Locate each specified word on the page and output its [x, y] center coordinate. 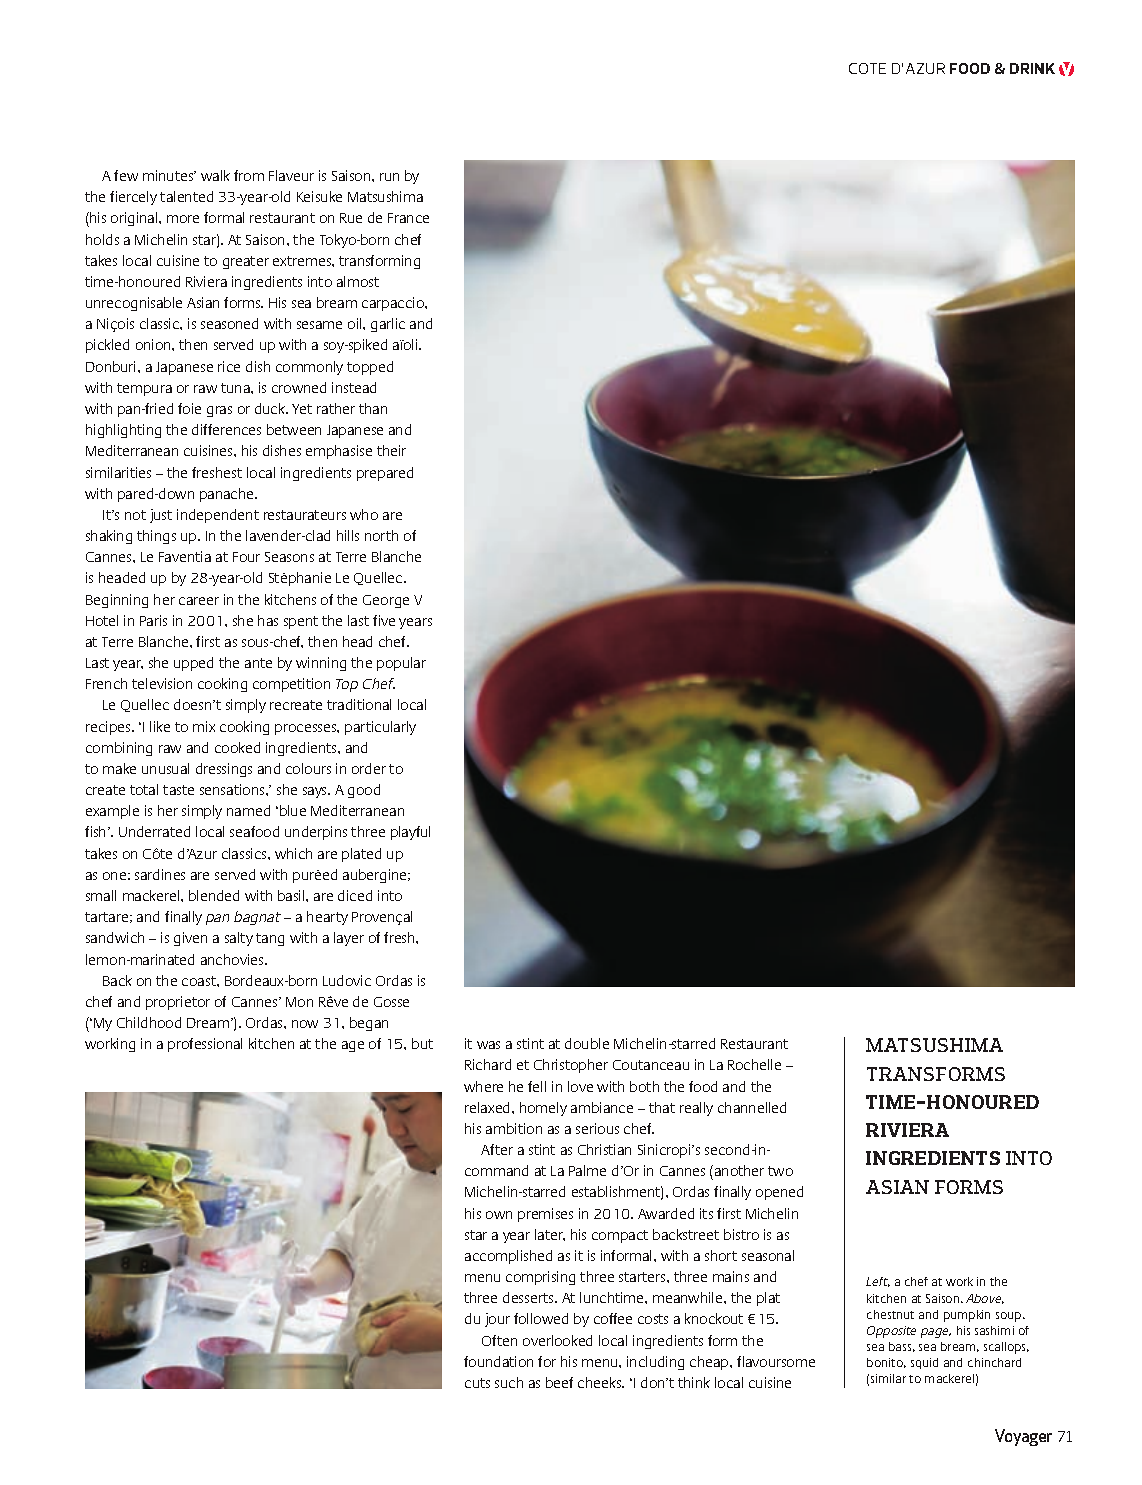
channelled [752, 1107]
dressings [224, 770]
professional [205, 1045]
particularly [380, 728]
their [391, 450]
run [389, 177]
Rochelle [754, 1064]
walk [215, 175]
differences [226, 429]
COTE [867, 68]
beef [559, 1382]
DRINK [1032, 68]
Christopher [571, 1066]
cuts [477, 1383]
